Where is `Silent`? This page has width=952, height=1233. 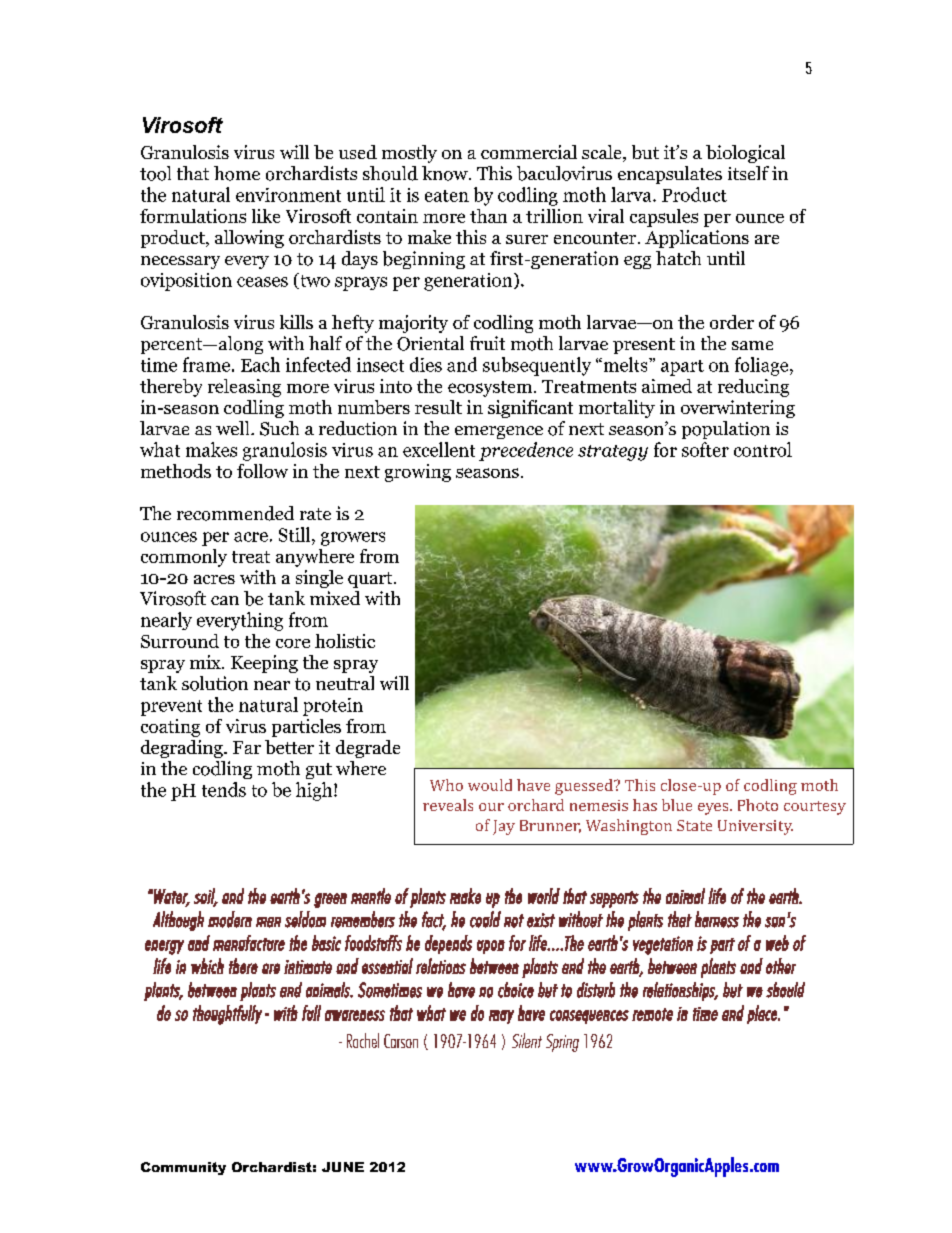
Silent is located at coordinates (527, 1040).
